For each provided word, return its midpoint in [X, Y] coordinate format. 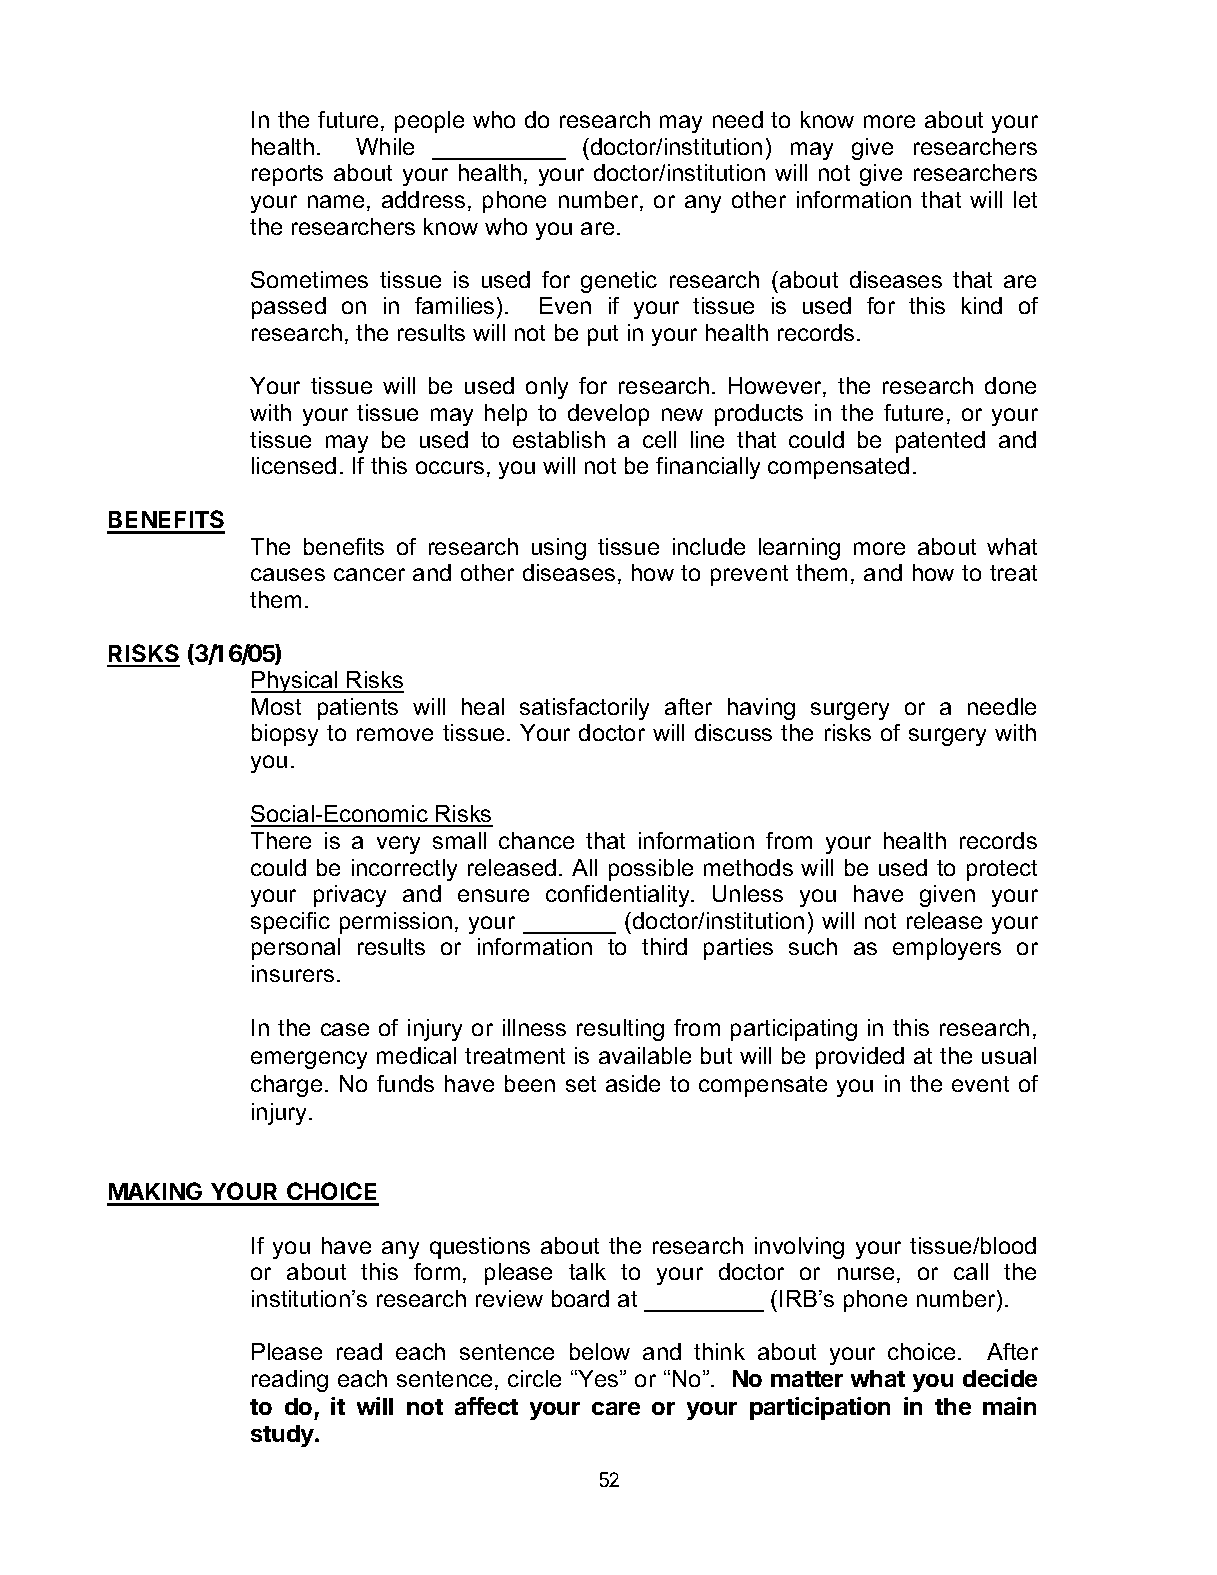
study [283, 1436]
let [1025, 199]
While [385, 146]
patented [940, 442]
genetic [619, 282]
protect [1002, 870]
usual [1009, 1055]
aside [633, 1083]
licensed [294, 465]
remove [395, 734]
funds [405, 1083]
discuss [733, 732]
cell [659, 439]
